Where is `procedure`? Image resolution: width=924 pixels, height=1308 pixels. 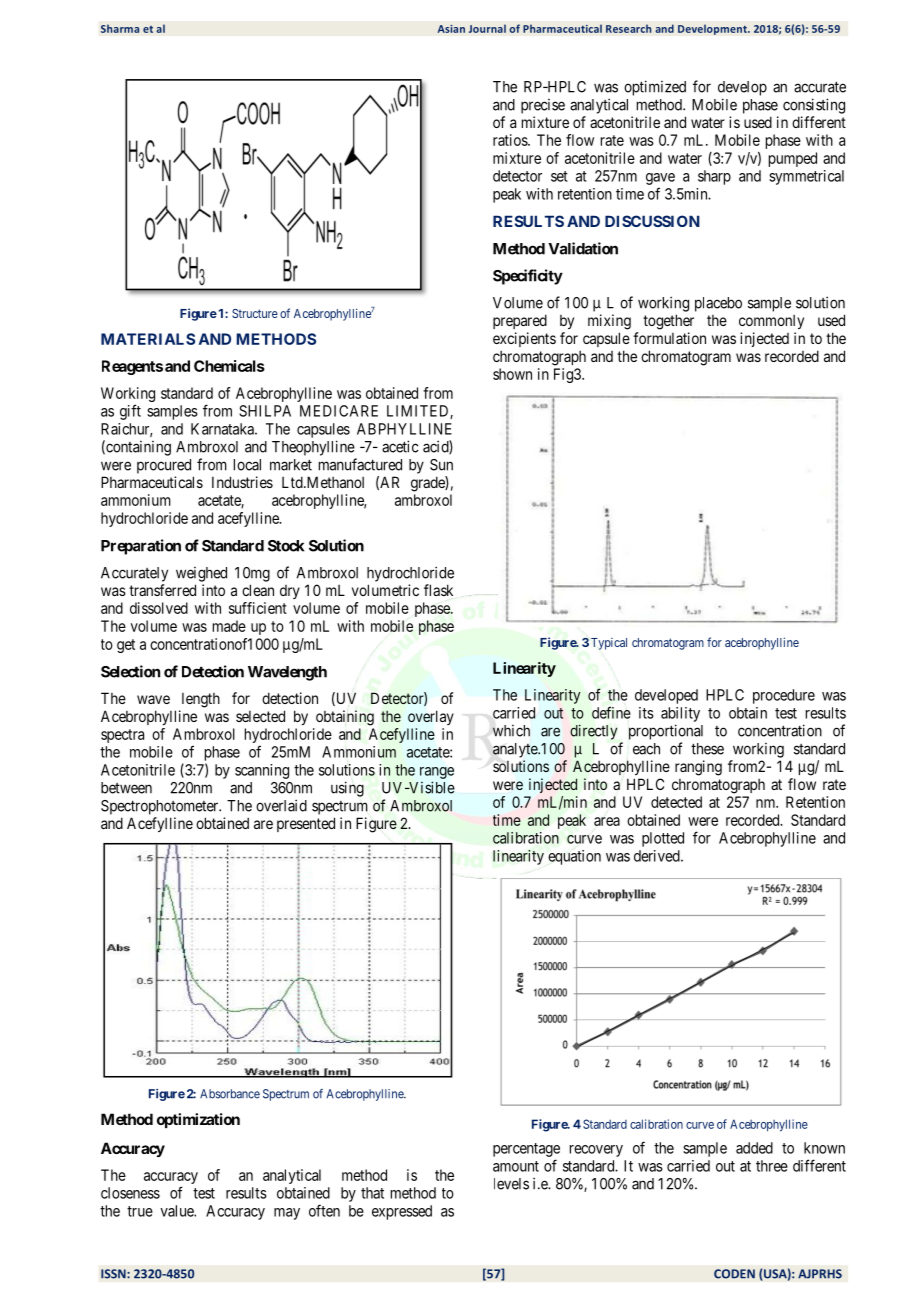 procedure is located at coordinates (784, 696).
